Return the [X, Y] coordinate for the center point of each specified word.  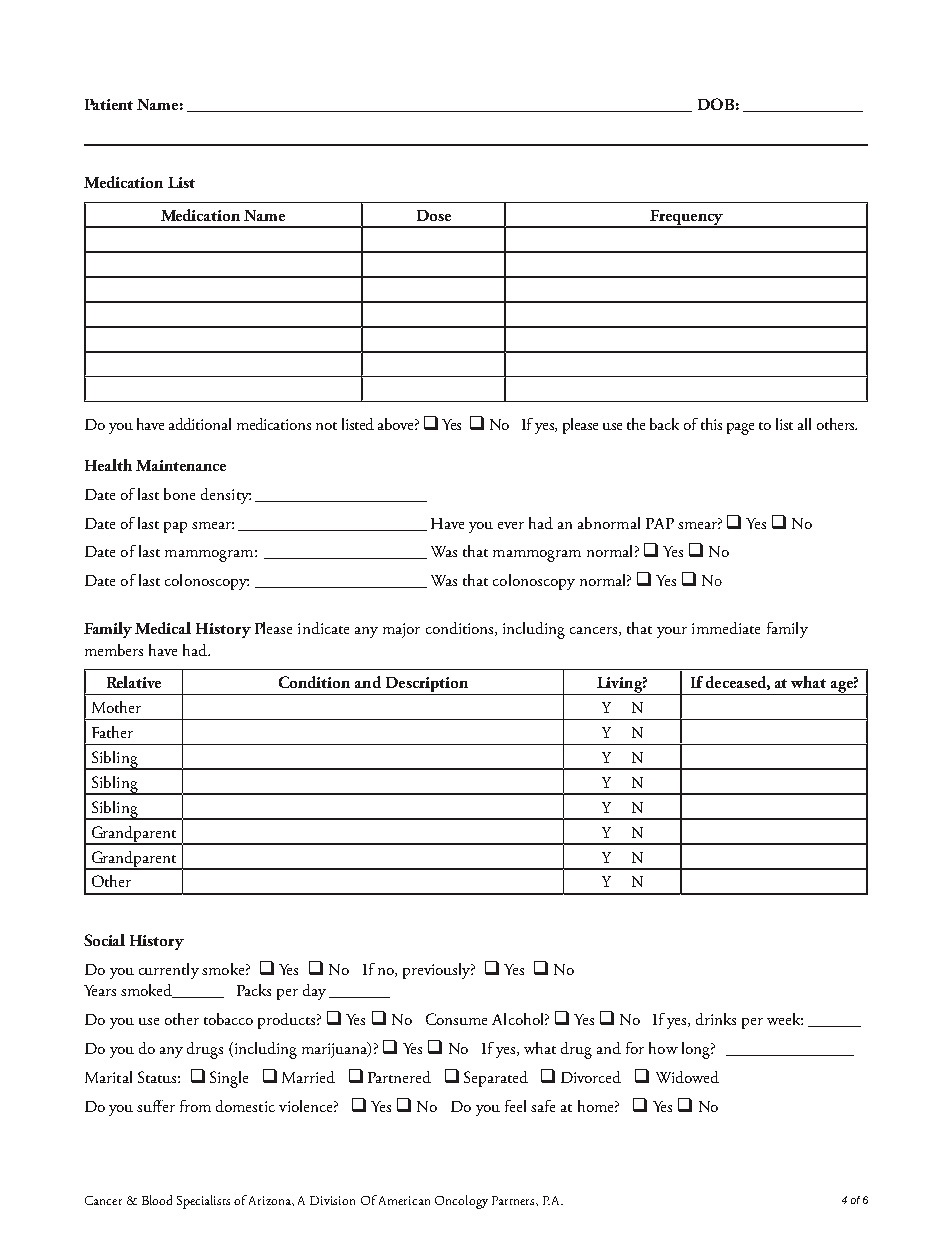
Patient [109, 104]
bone [179, 494]
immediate [726, 628]
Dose [434, 215]
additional [200, 424]
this [711, 424]
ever [511, 525]
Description [426, 686]
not [326, 426]
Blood [157, 1200]
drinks [716, 1019]
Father [112, 732]
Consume [456, 1019]
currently [169, 971]
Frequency [686, 219]
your [672, 632]
